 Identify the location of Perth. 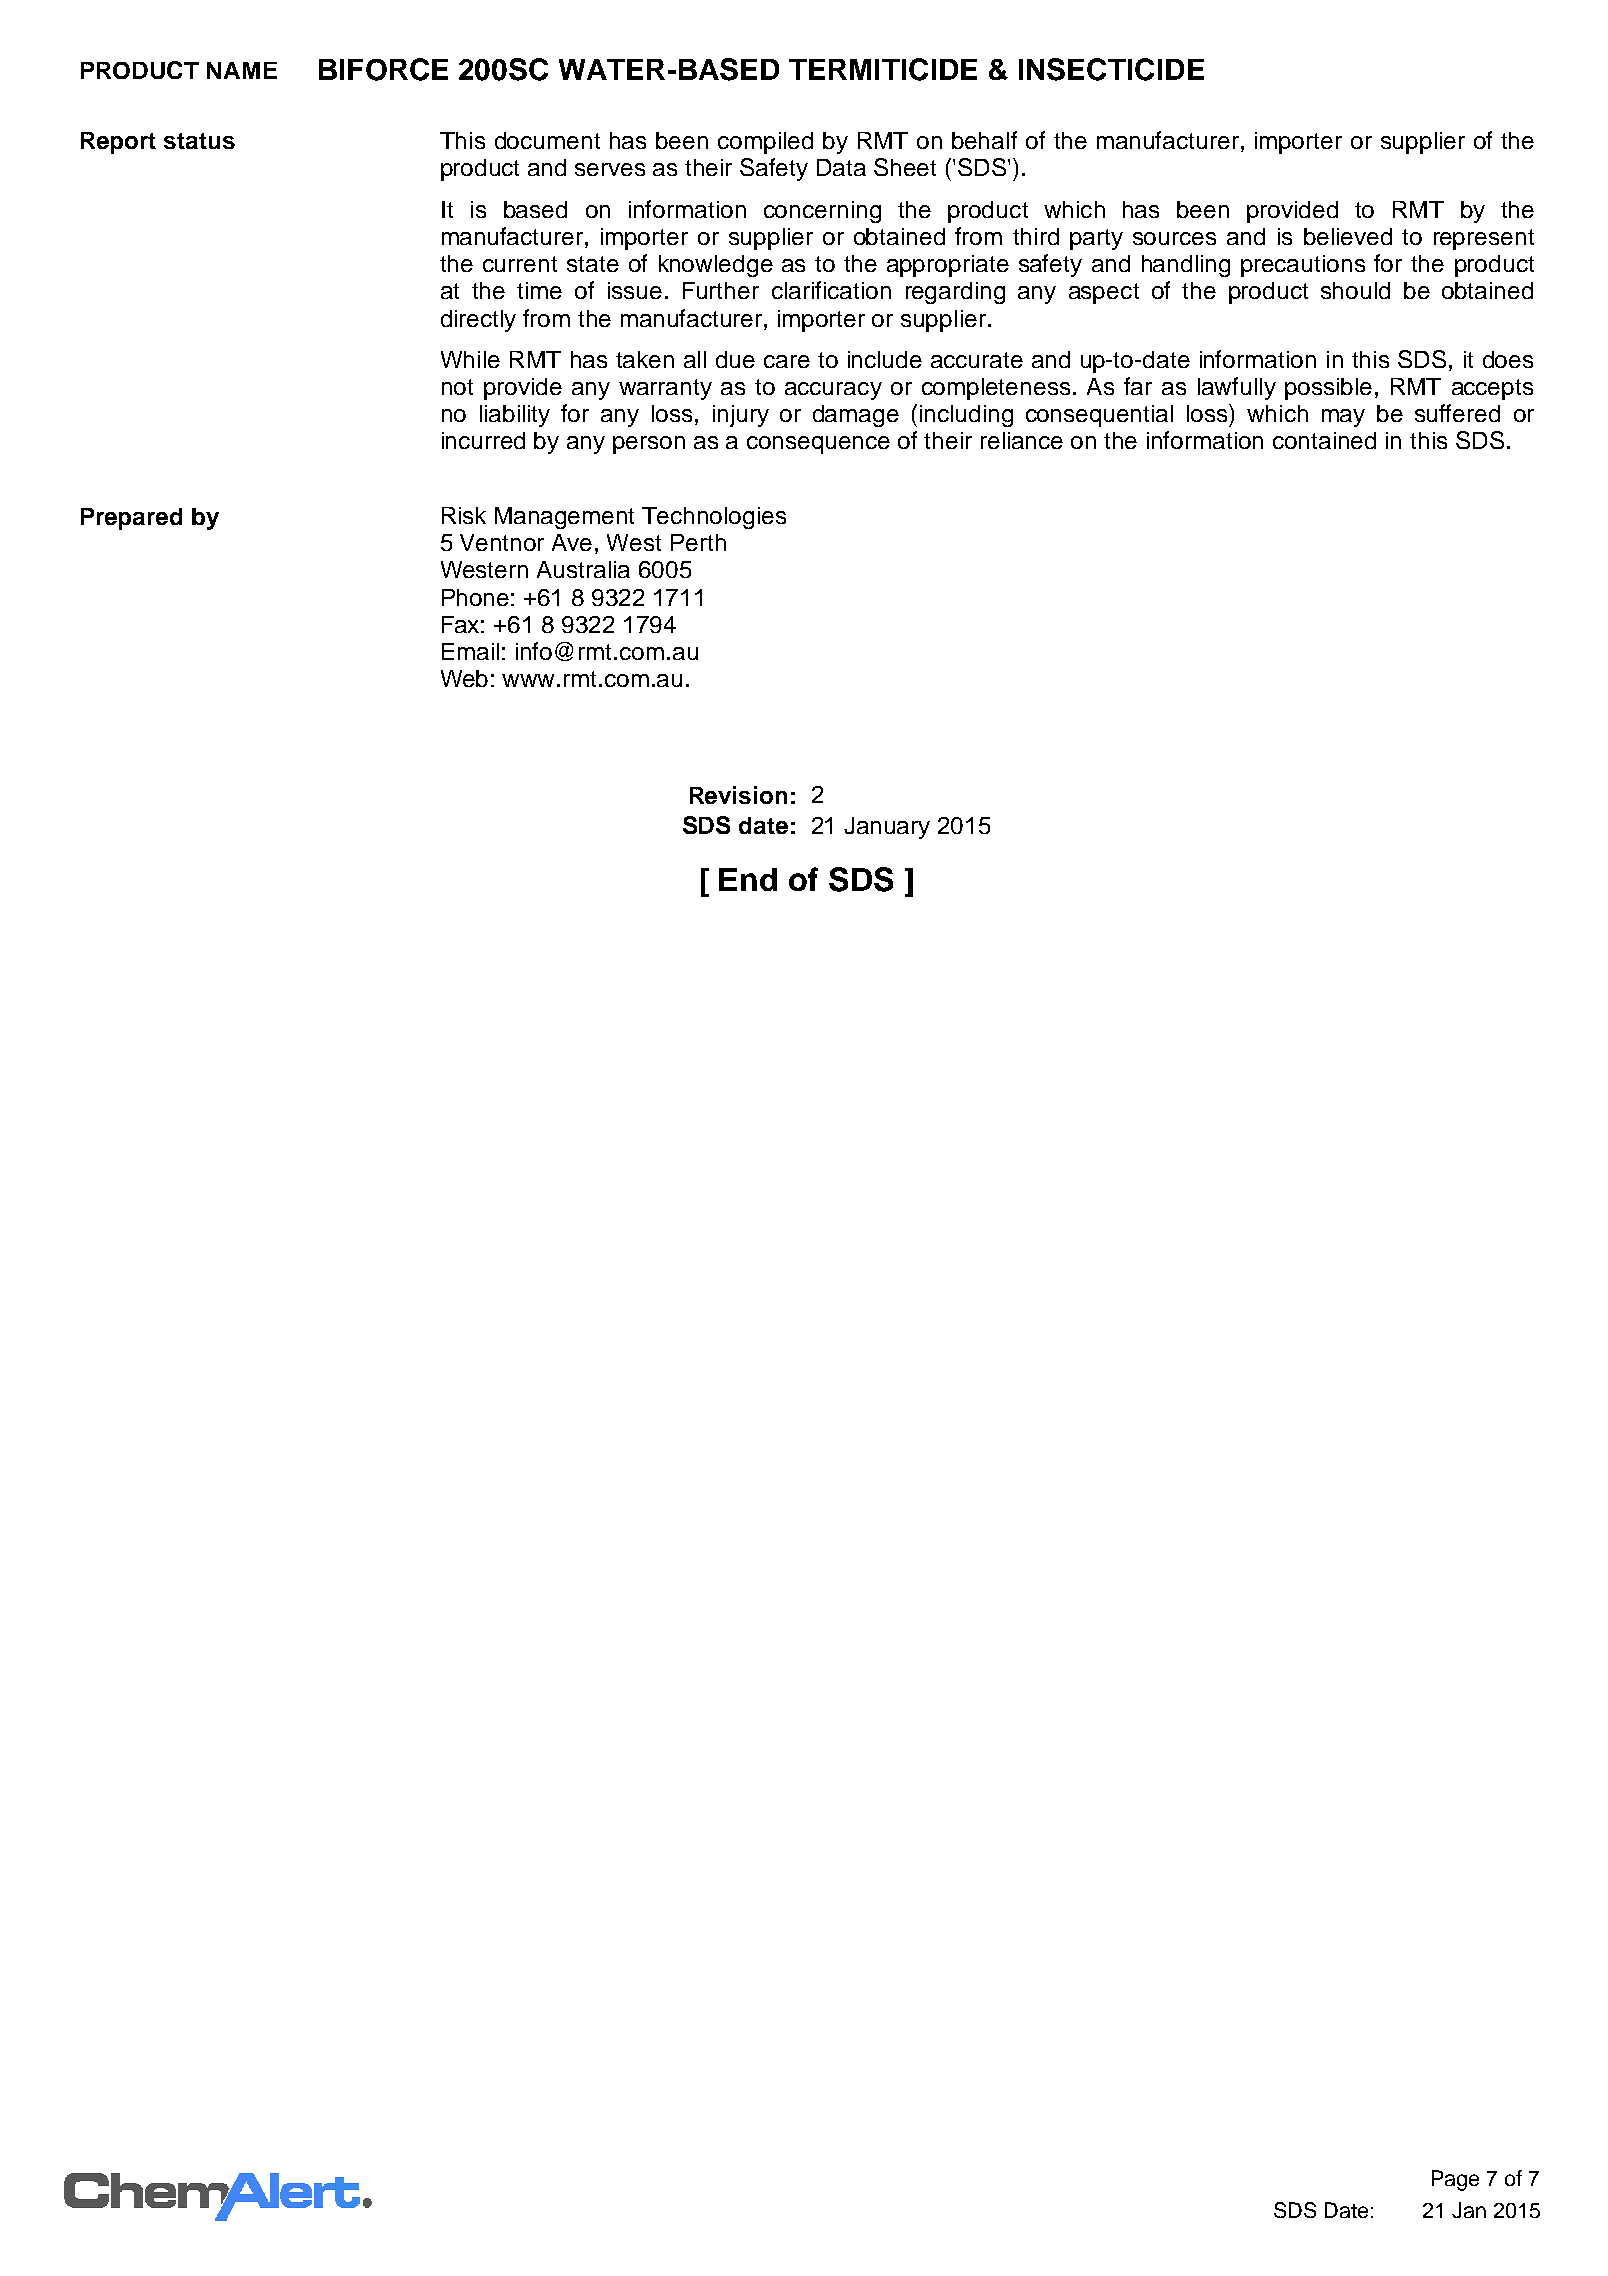
(698, 542).
